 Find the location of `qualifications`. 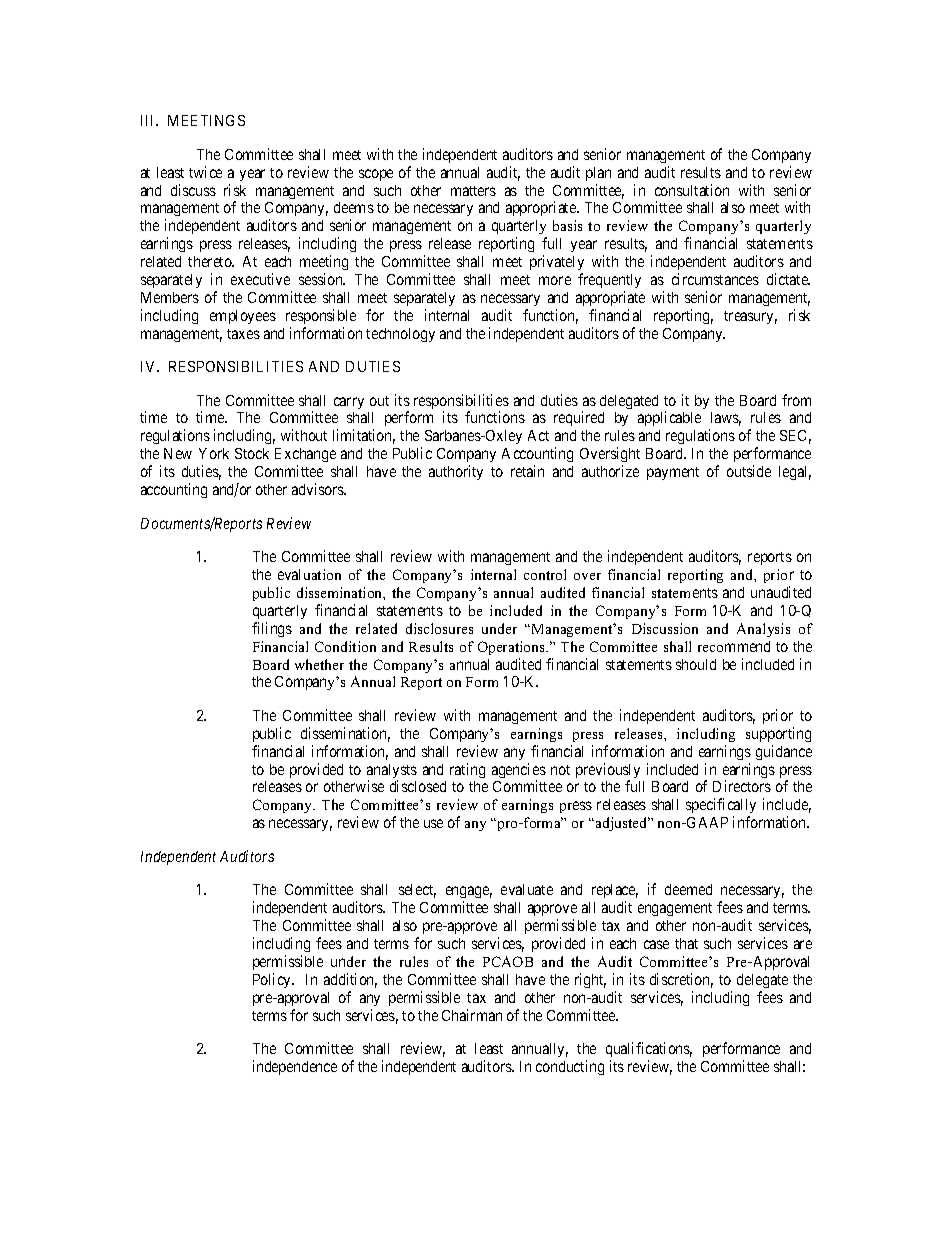

qualifications is located at coordinates (649, 1049).
